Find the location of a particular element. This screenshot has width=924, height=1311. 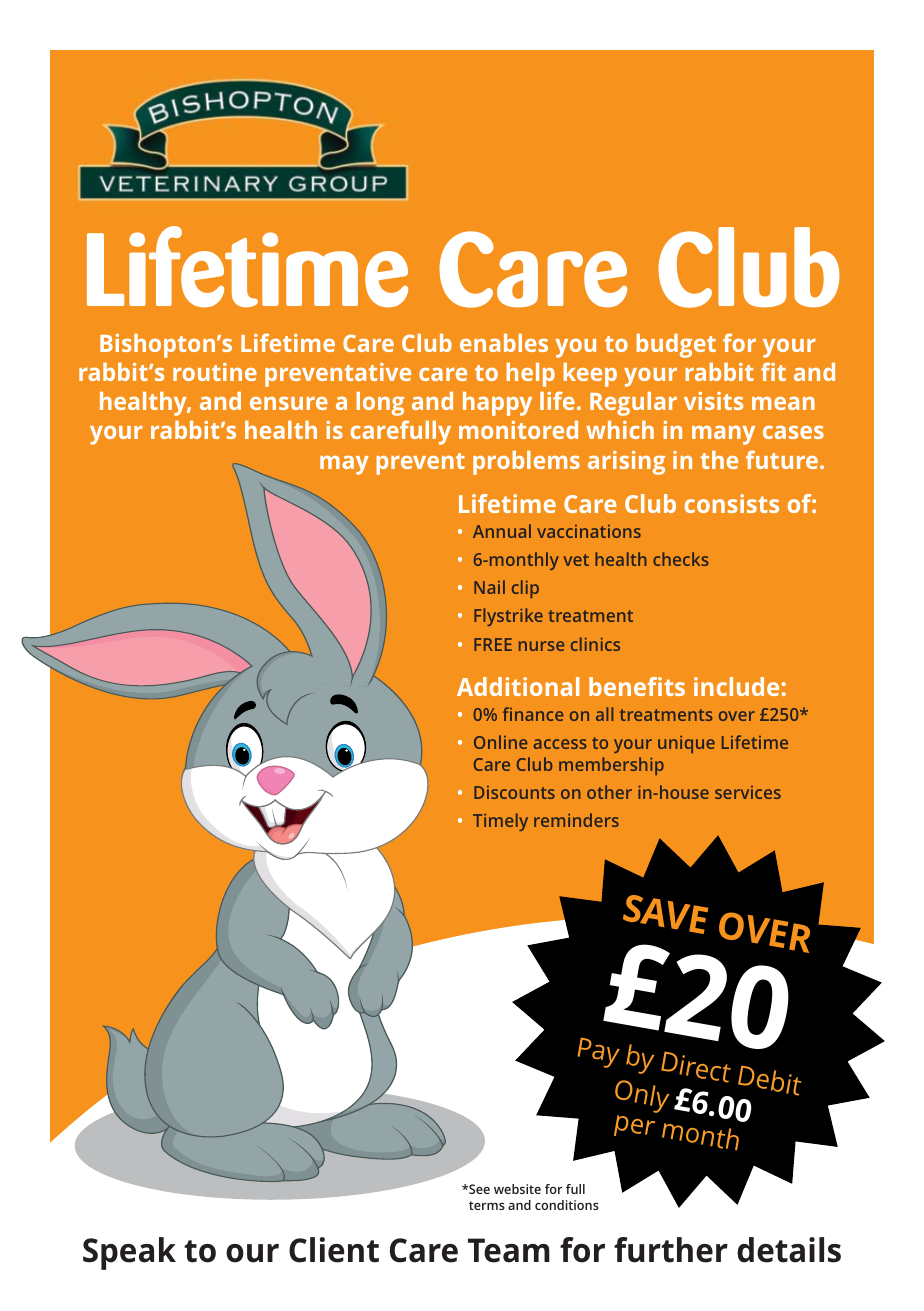

visits is located at coordinates (713, 401).
